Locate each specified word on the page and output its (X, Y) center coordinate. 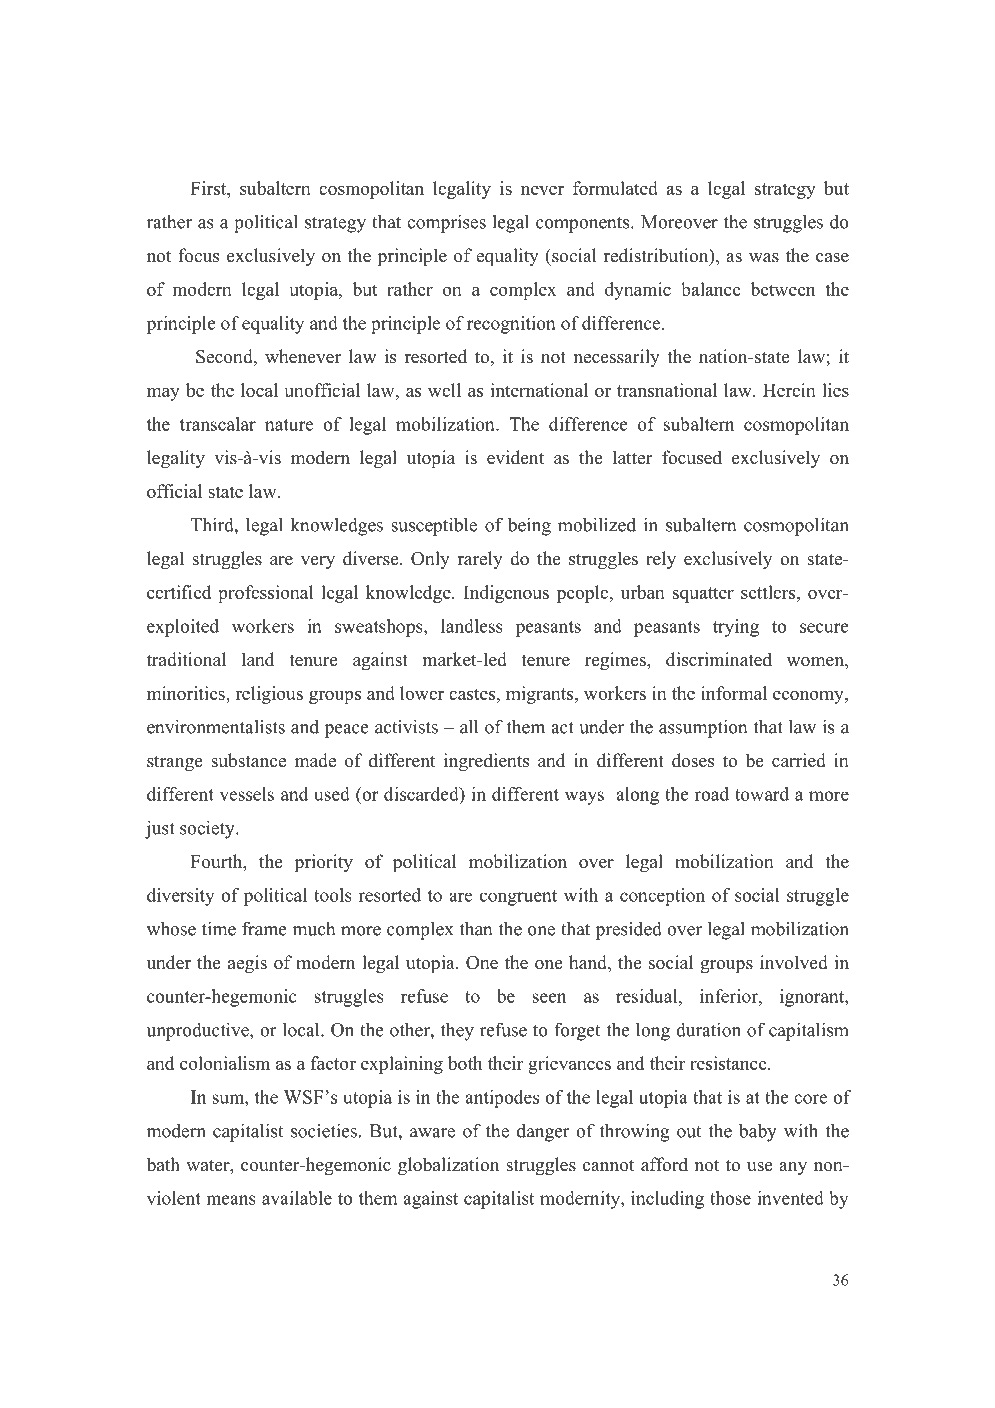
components (584, 225)
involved (794, 962)
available (297, 1198)
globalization (448, 1166)
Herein (789, 390)
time (219, 929)
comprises (446, 223)
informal (734, 693)
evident (515, 457)
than (476, 928)
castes (473, 694)
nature (289, 425)
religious (269, 695)
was (764, 258)
